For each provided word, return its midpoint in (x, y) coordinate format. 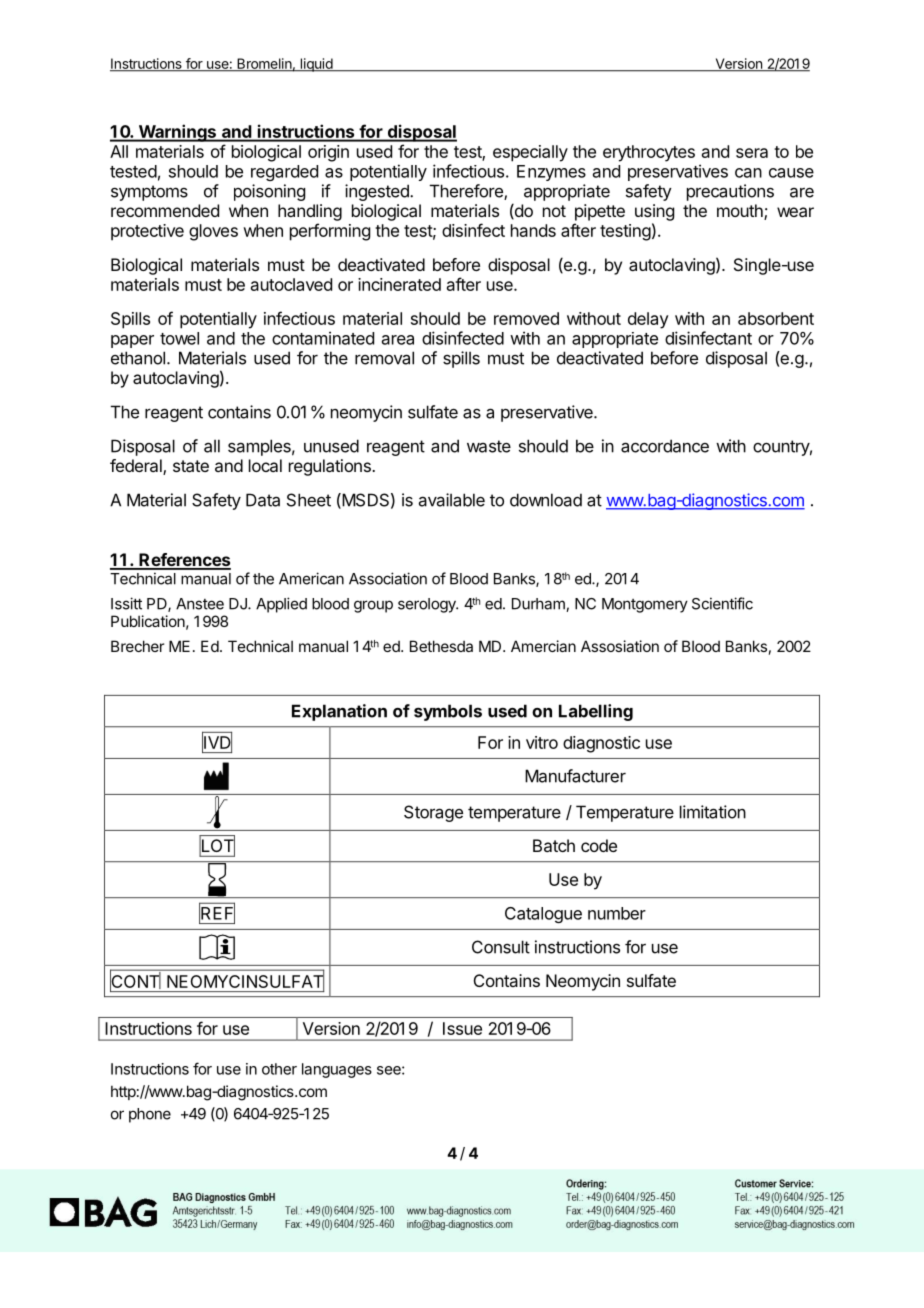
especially (530, 153)
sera (752, 153)
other (279, 1069)
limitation (713, 812)
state (191, 466)
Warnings (177, 133)
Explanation (339, 712)
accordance (665, 446)
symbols (448, 712)
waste (489, 446)
